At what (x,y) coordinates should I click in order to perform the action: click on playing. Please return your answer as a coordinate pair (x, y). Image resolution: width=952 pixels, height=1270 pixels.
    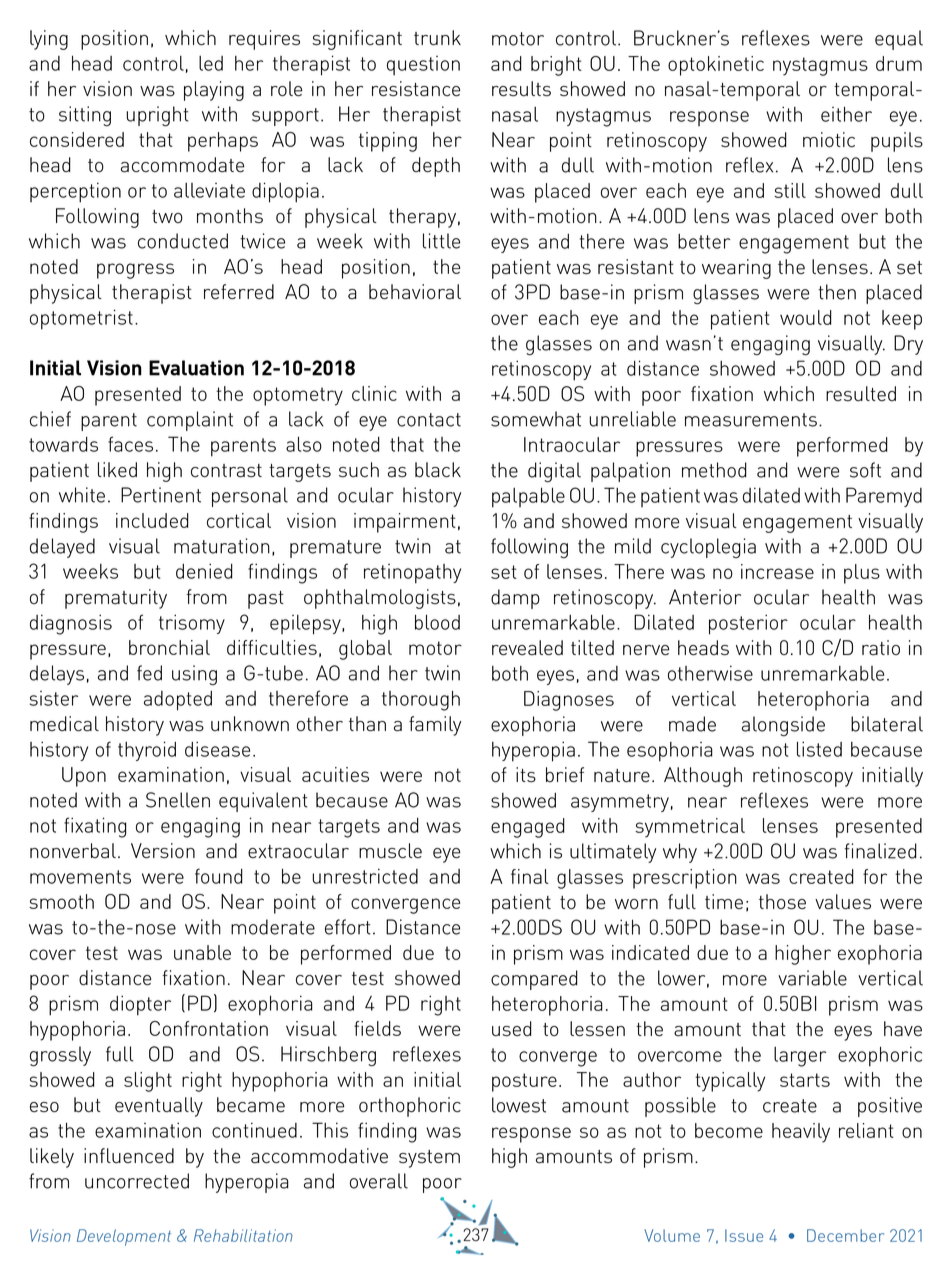
    Looking at the image, I should click on (214, 91).
